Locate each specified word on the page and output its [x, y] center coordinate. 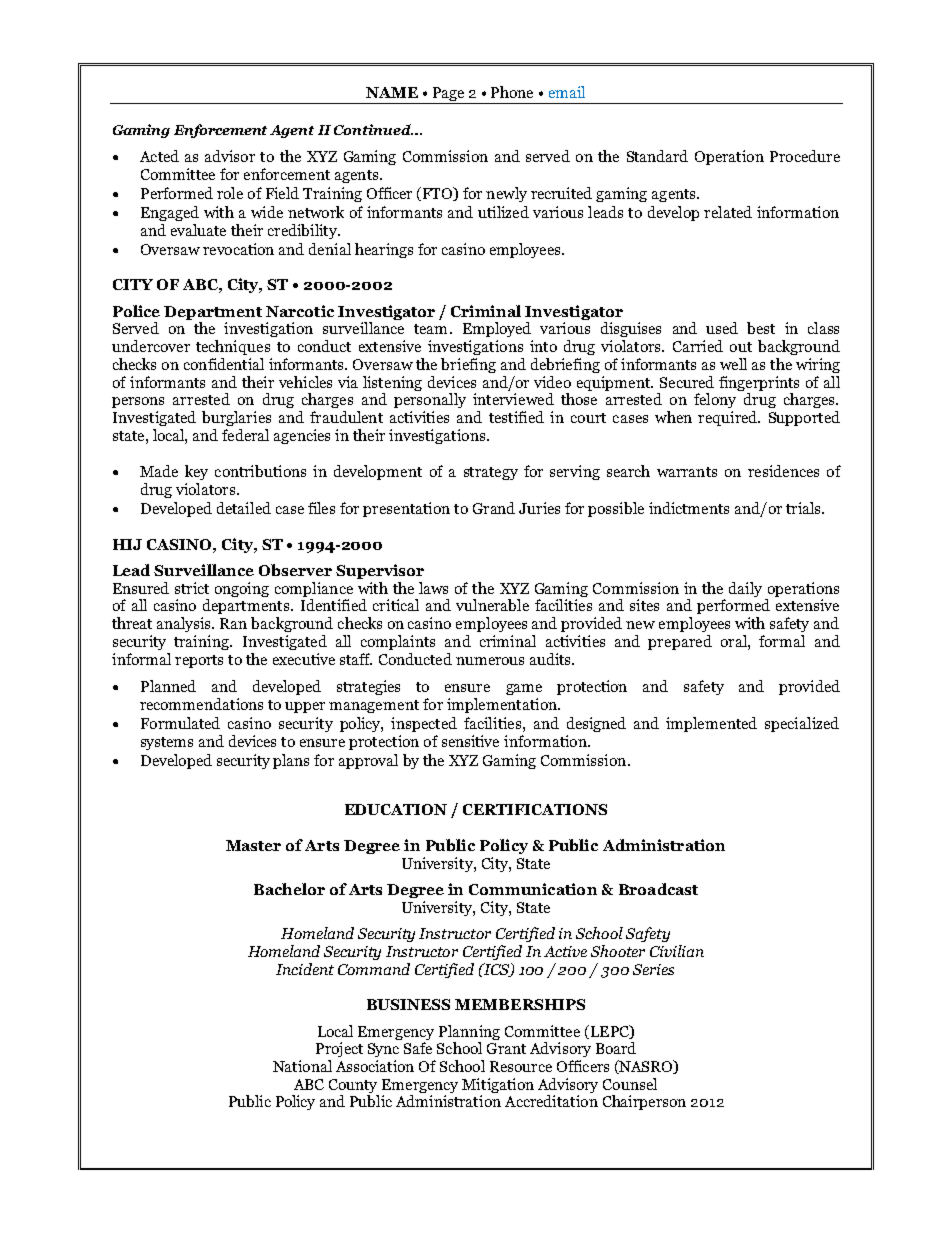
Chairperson [644, 1102]
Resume [476, 1169]
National [302, 1066]
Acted [159, 156]
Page [448, 95]
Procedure [805, 156]
